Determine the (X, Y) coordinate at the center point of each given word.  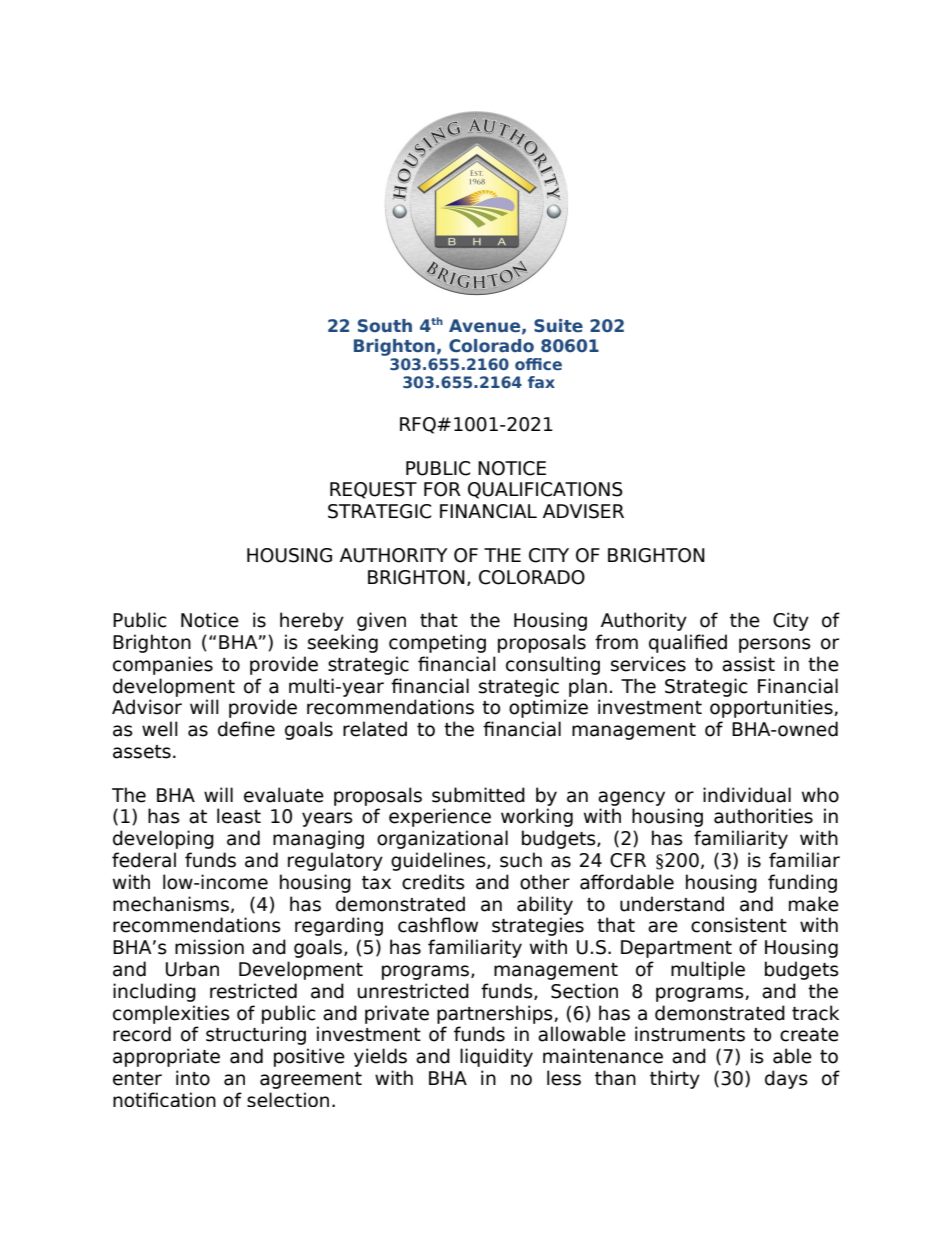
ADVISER (583, 511)
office (538, 364)
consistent (739, 925)
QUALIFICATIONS (545, 490)
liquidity (496, 1057)
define (246, 729)
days (786, 1079)
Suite (558, 326)
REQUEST (373, 490)
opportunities (772, 708)
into (193, 1078)
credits (433, 882)
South (385, 325)
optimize (548, 708)
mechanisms (171, 904)
